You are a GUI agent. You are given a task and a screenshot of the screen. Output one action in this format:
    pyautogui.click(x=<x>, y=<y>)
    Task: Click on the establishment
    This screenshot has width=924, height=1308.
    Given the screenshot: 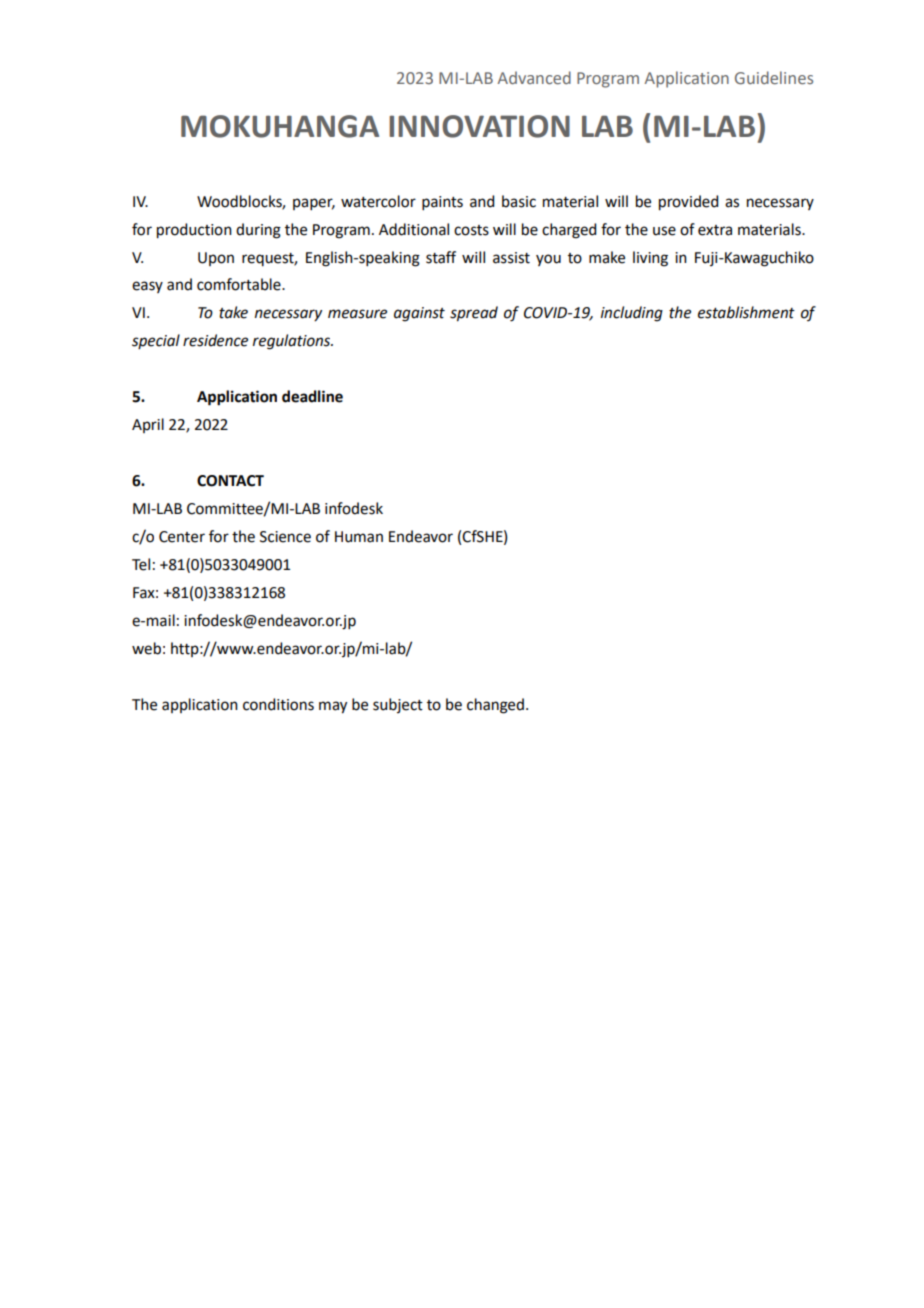 What is the action you would take?
    pyautogui.click(x=746, y=312)
